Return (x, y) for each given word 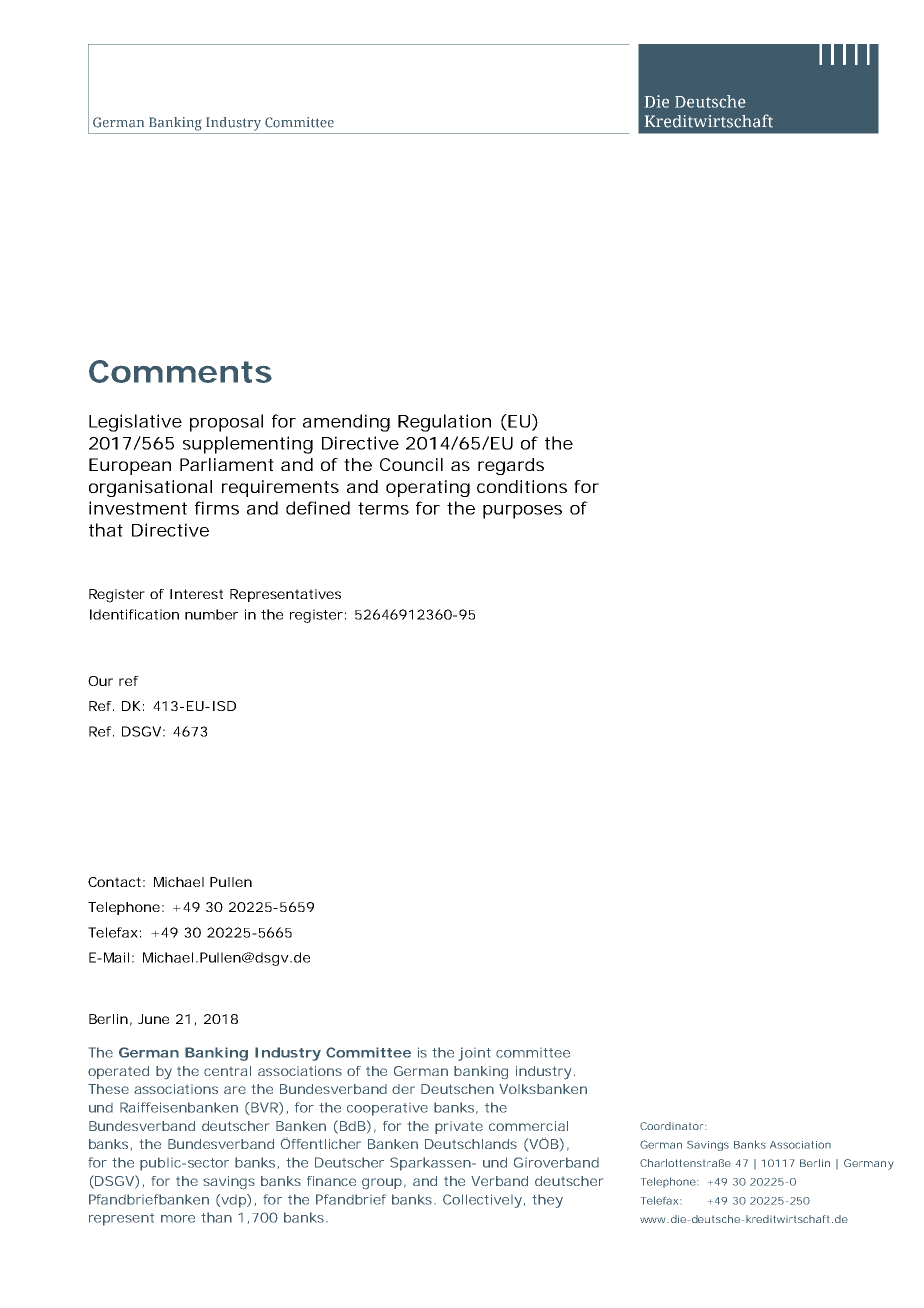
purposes (522, 512)
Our (100, 681)
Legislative (135, 423)
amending (346, 423)
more (178, 1219)
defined (318, 508)
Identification (134, 614)
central (227, 1071)
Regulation (444, 423)
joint (474, 1054)
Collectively (482, 1201)
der (403, 1089)
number (211, 614)
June (153, 1019)
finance (331, 1181)
